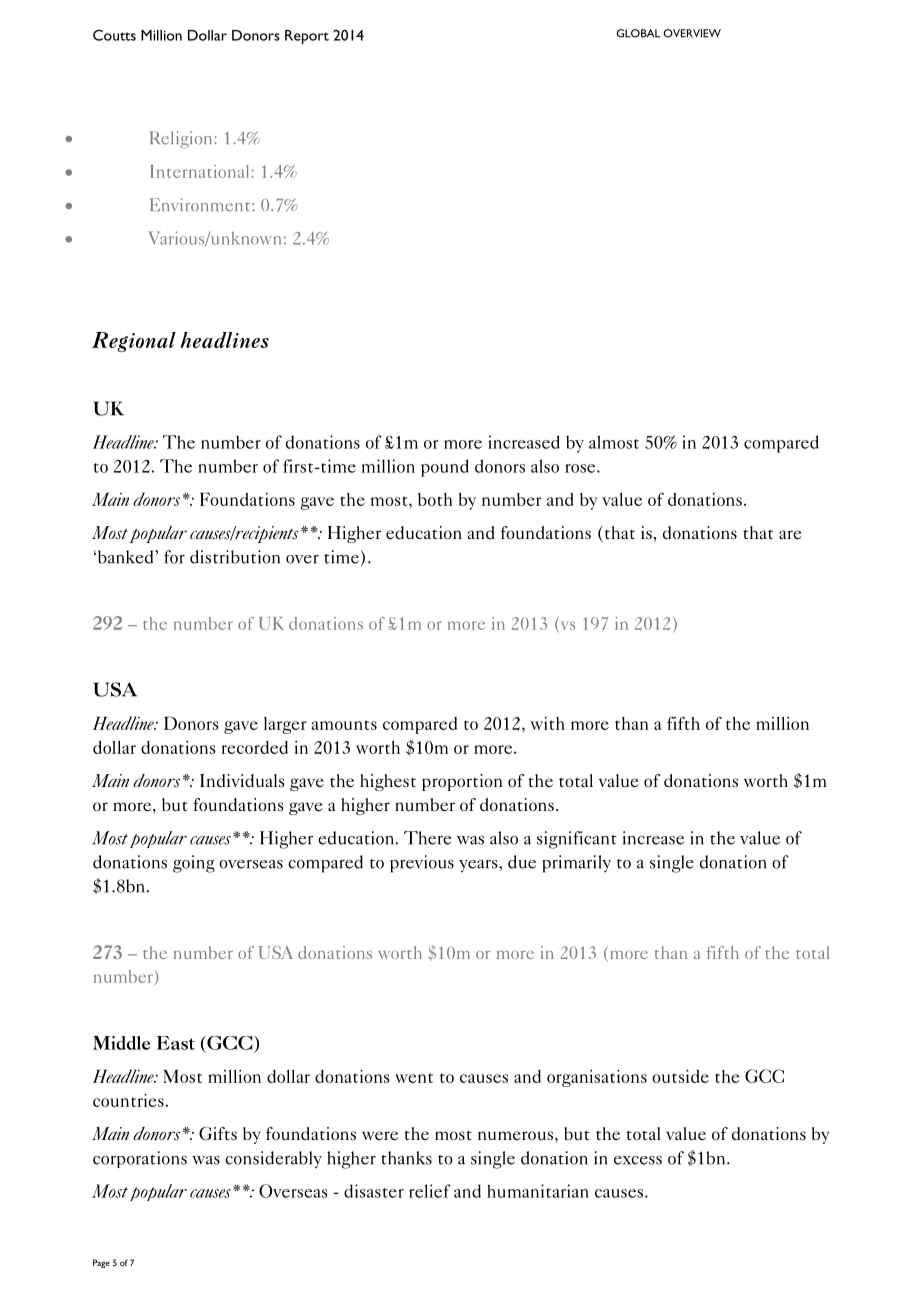  Describe the element at coordinates (581, 468) in the document. I see `rose` at that location.
